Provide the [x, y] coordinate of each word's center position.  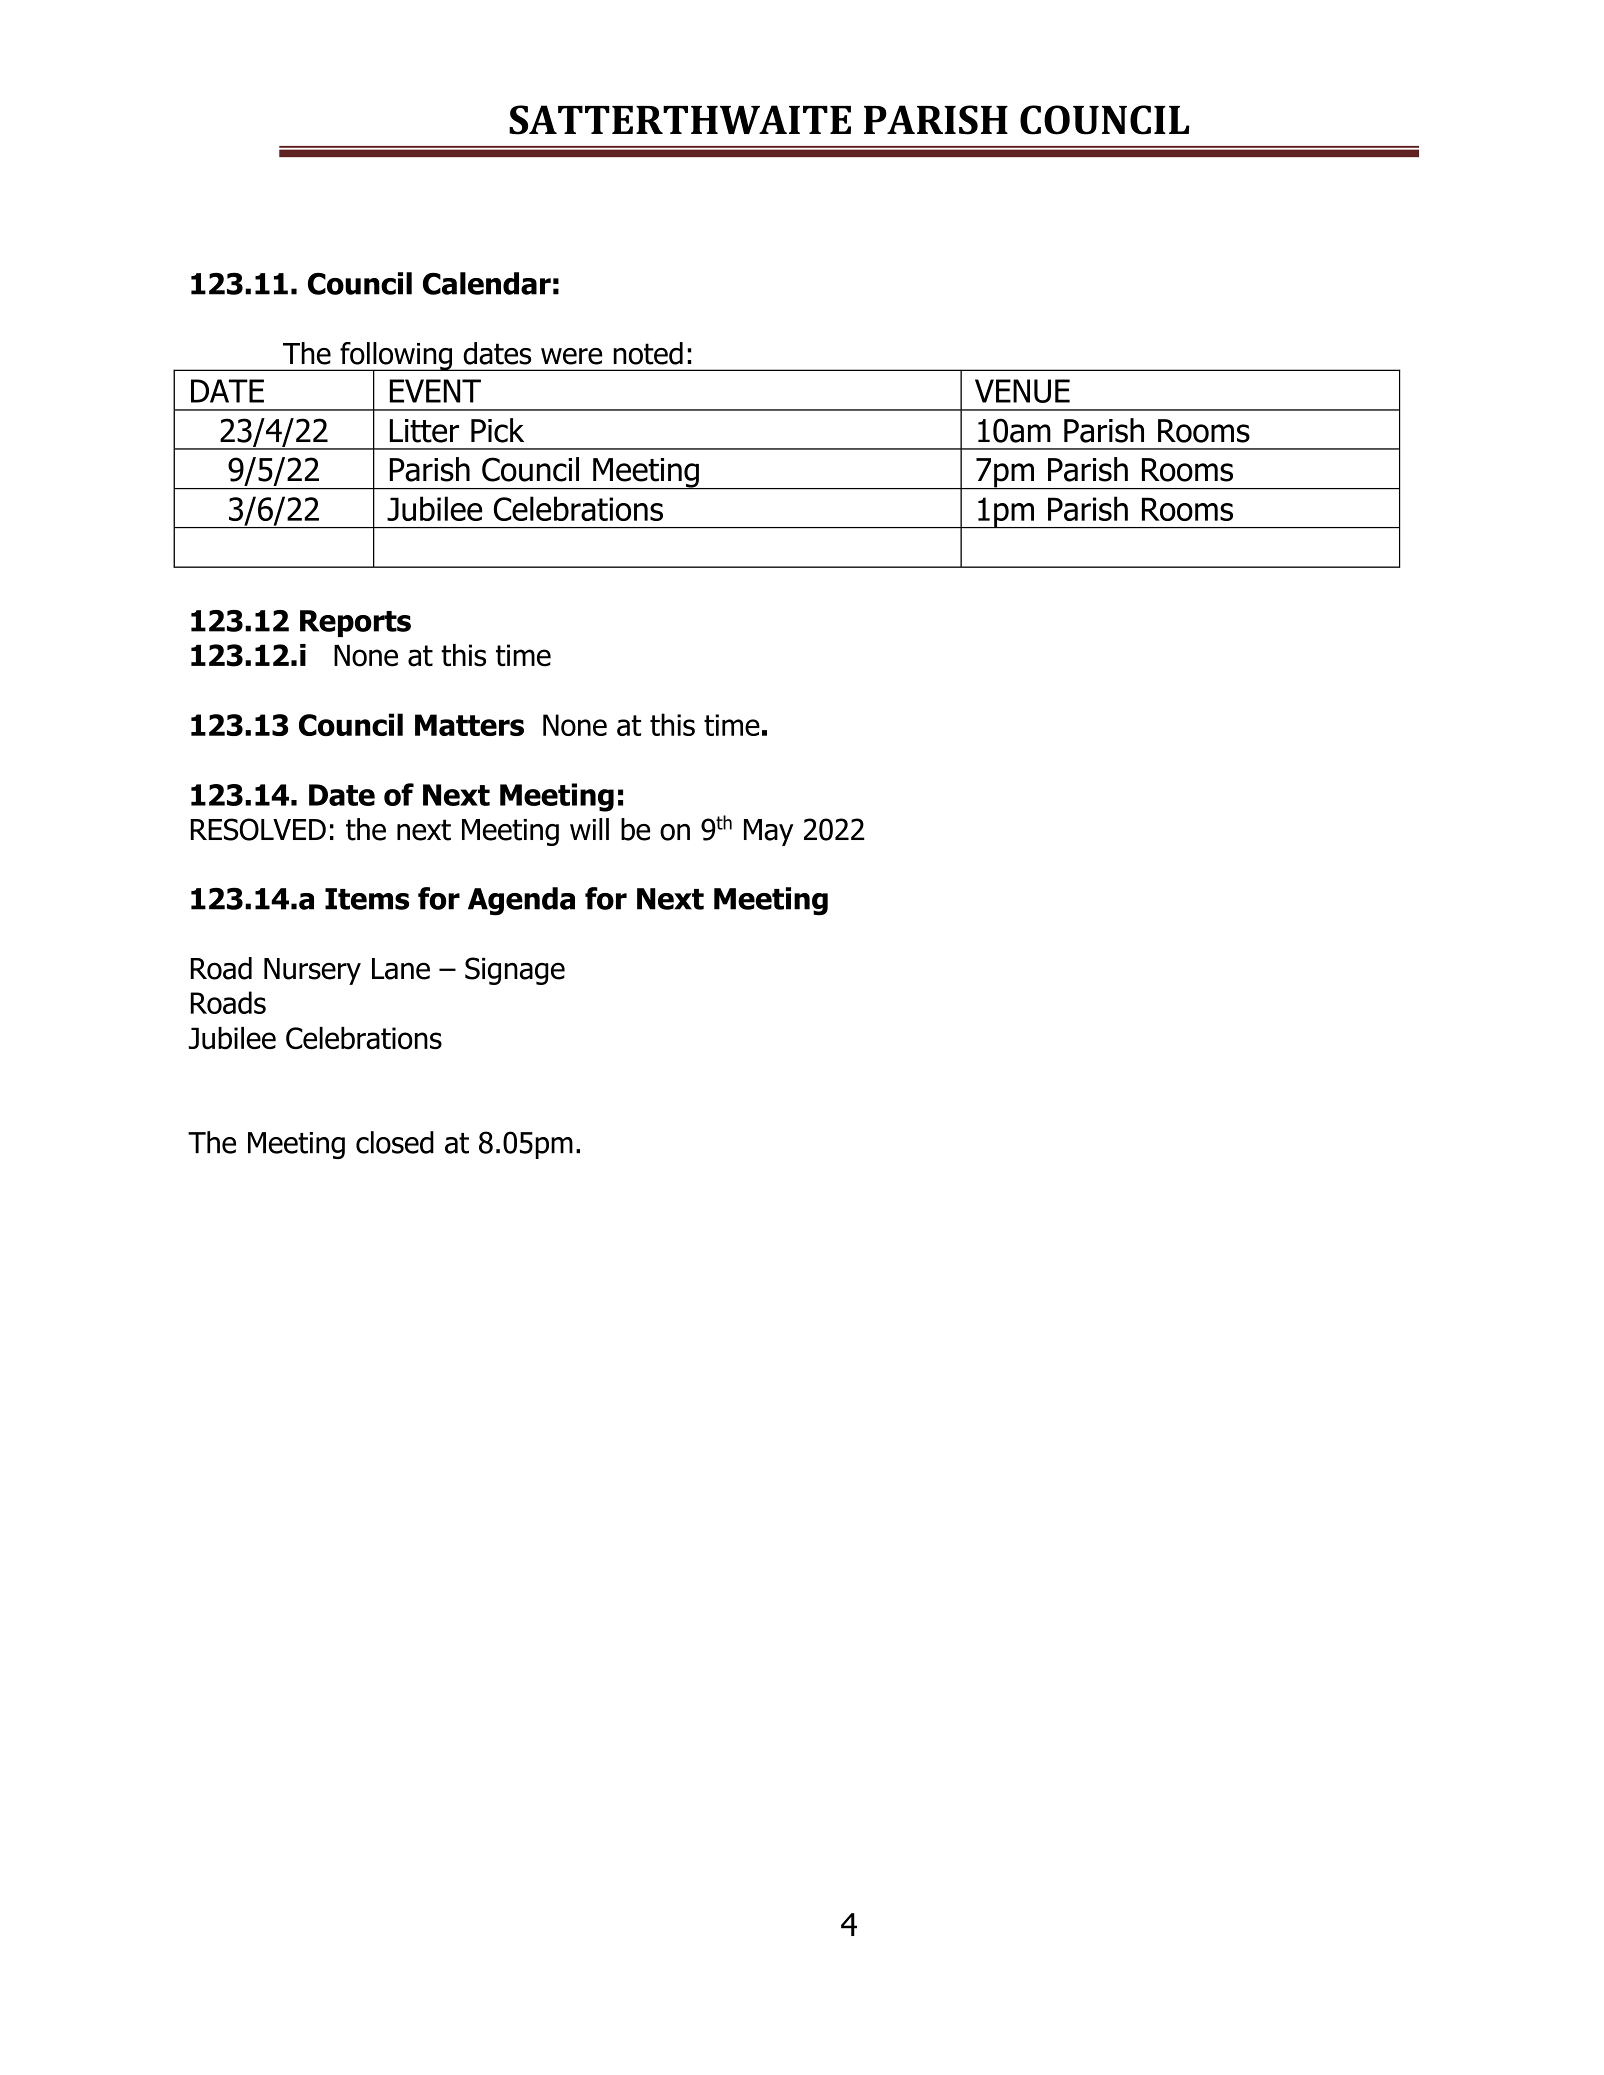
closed [395, 1142]
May [768, 832]
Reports [355, 623]
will [589, 829]
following [396, 357]
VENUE [1022, 391]
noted [648, 353]
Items [367, 899]
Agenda [521, 901]
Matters [469, 725]
